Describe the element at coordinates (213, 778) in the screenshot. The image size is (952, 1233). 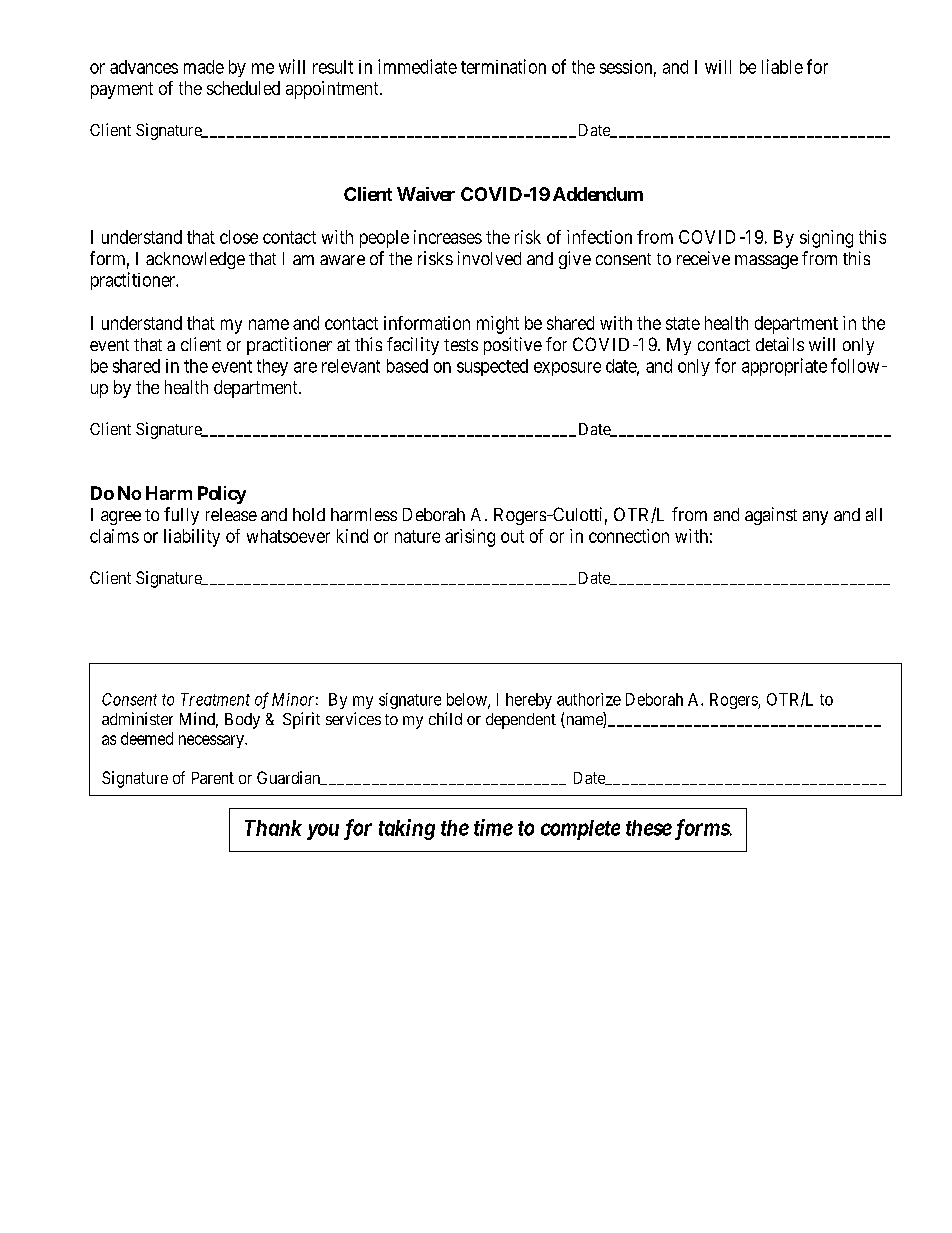
I see `Parent` at that location.
